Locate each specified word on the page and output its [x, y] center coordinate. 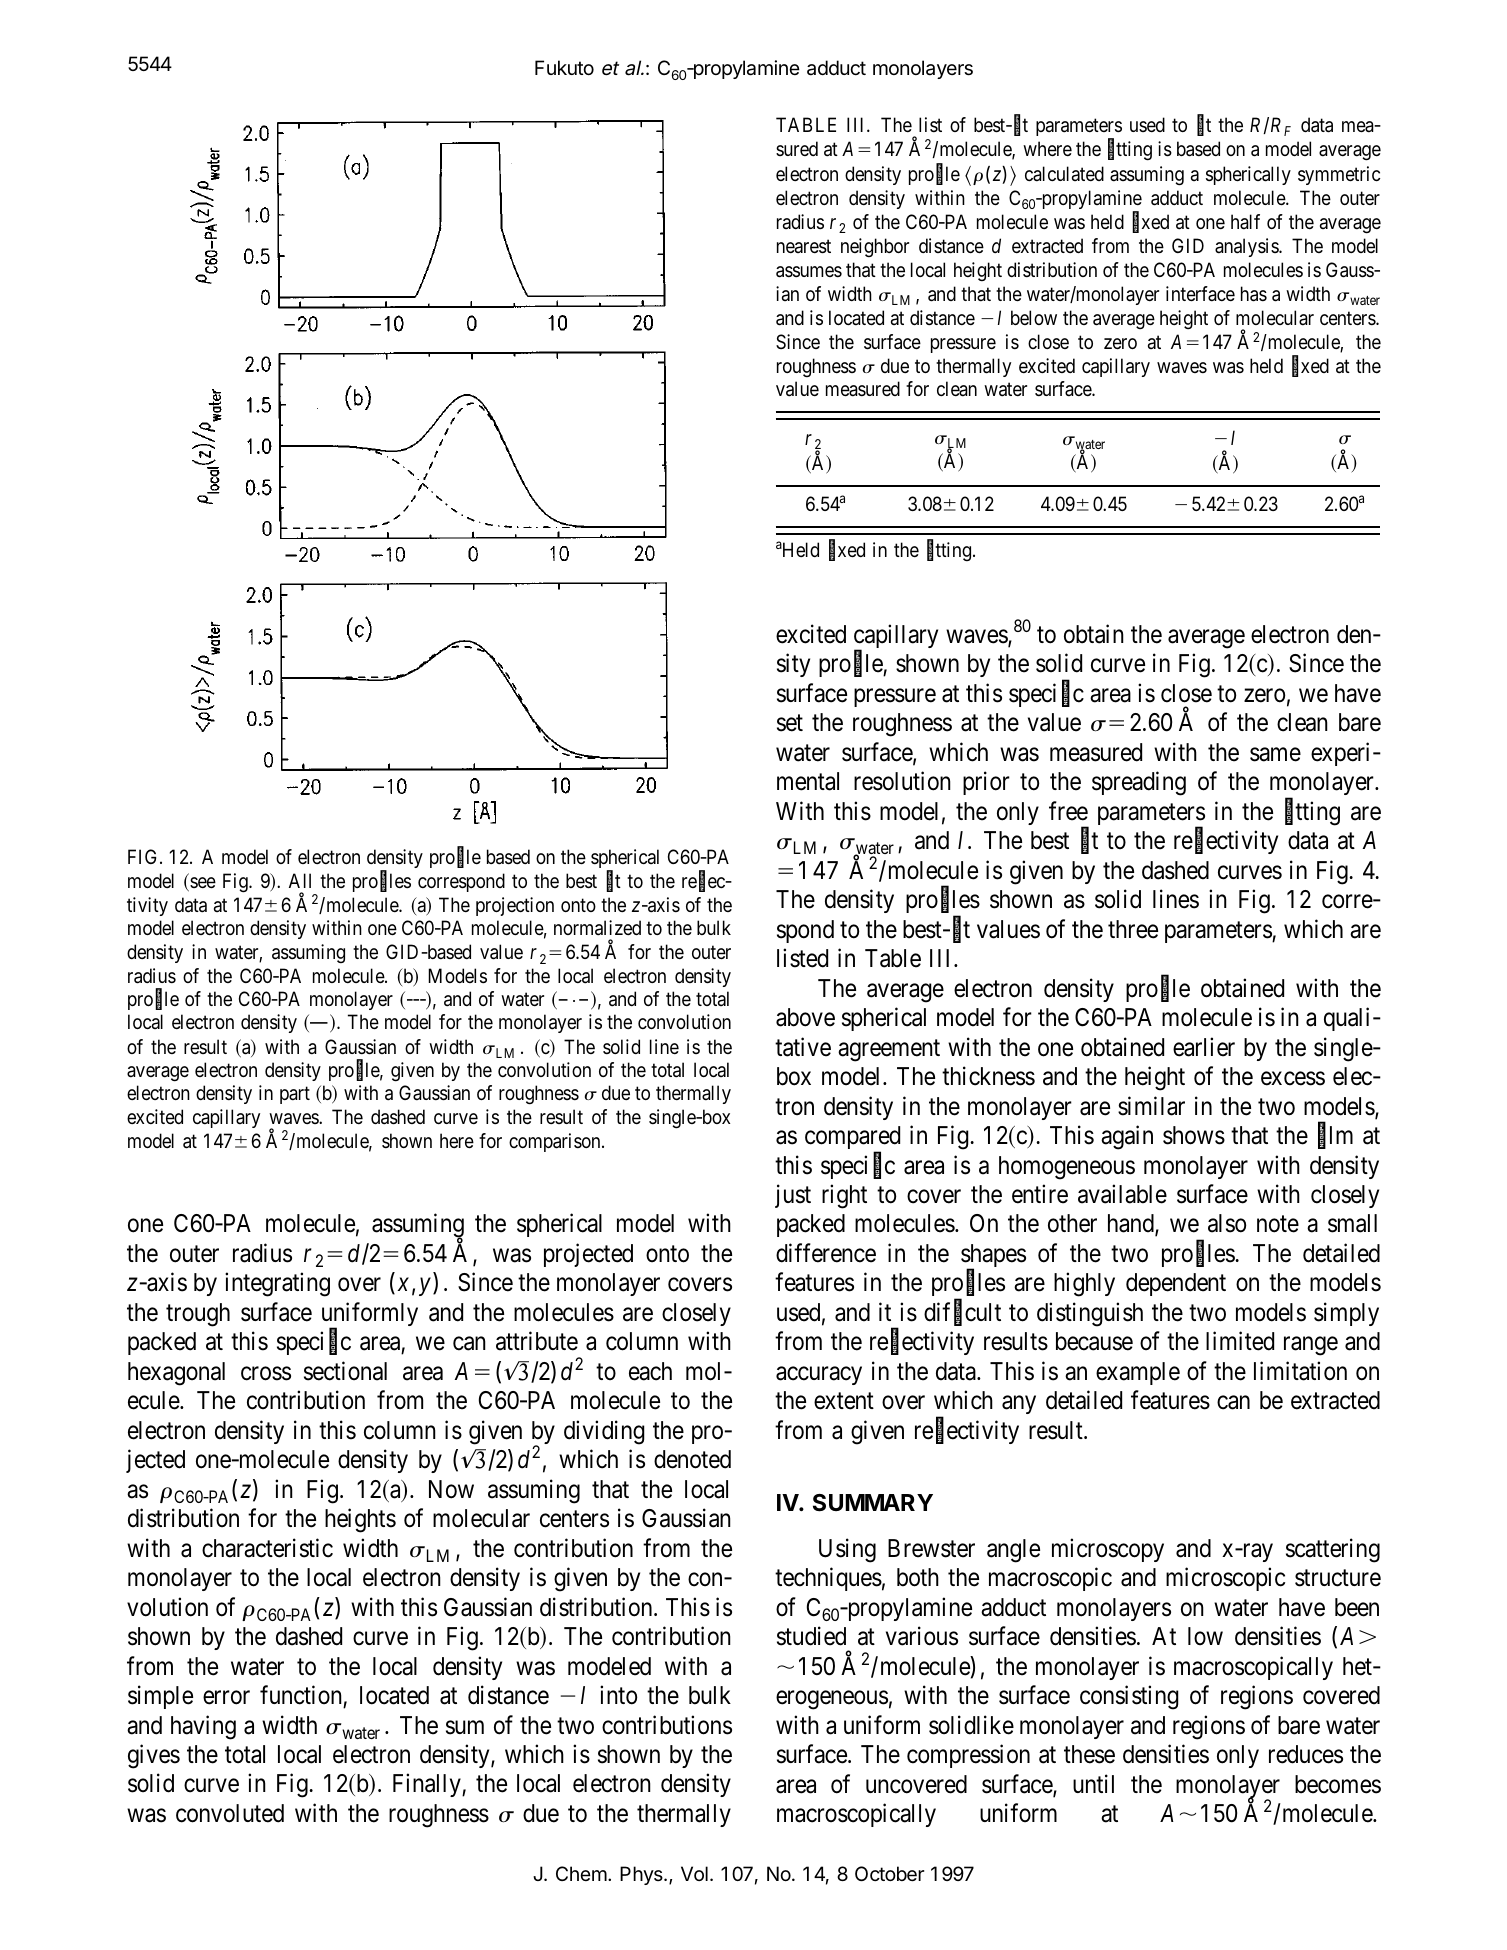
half [1245, 222]
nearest [804, 247]
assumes [809, 272]
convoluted [230, 1813]
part [295, 1095]
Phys [642, 1875]
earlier [1204, 1047]
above [805, 1017]
